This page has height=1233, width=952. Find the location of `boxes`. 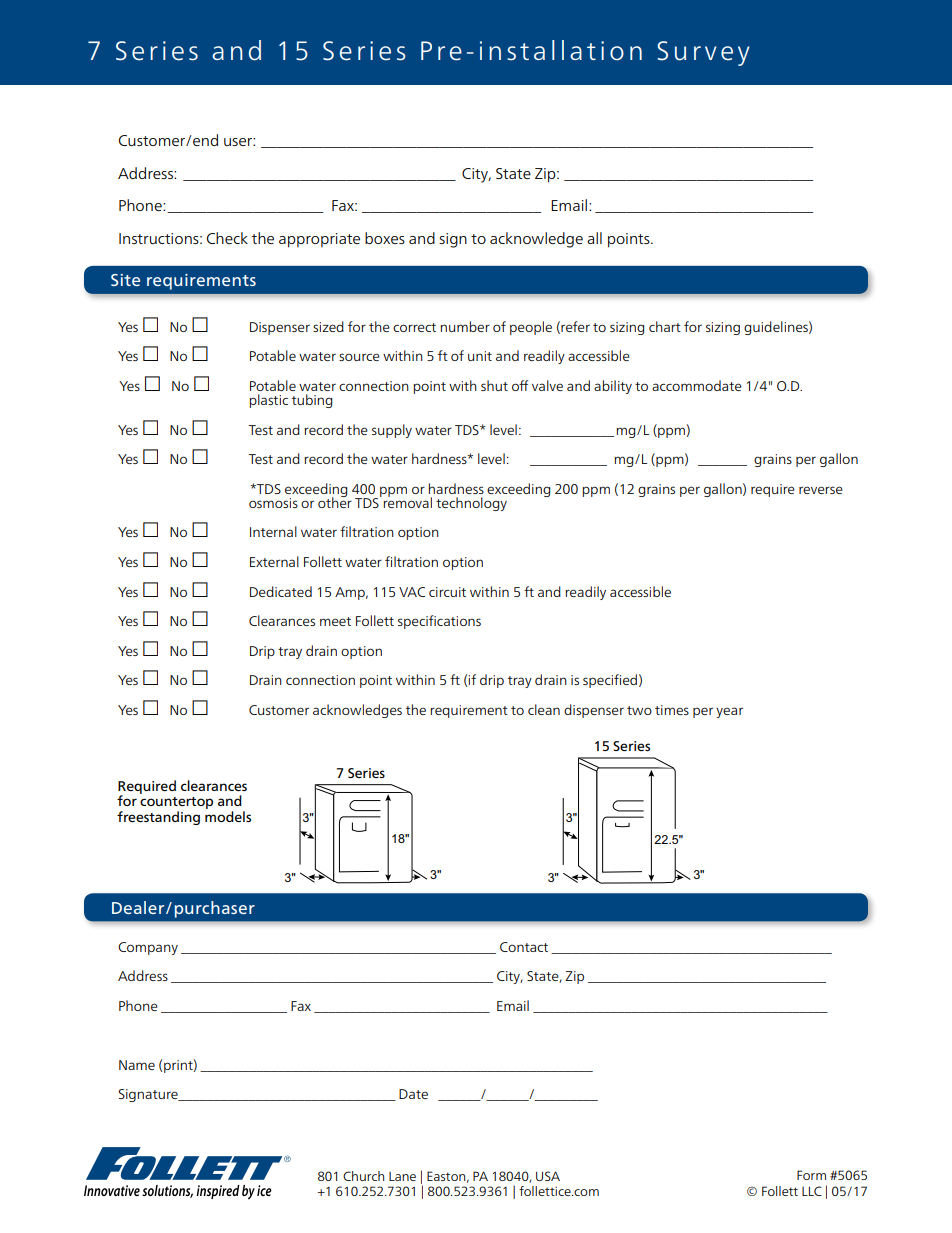

boxes is located at coordinates (385, 238).
